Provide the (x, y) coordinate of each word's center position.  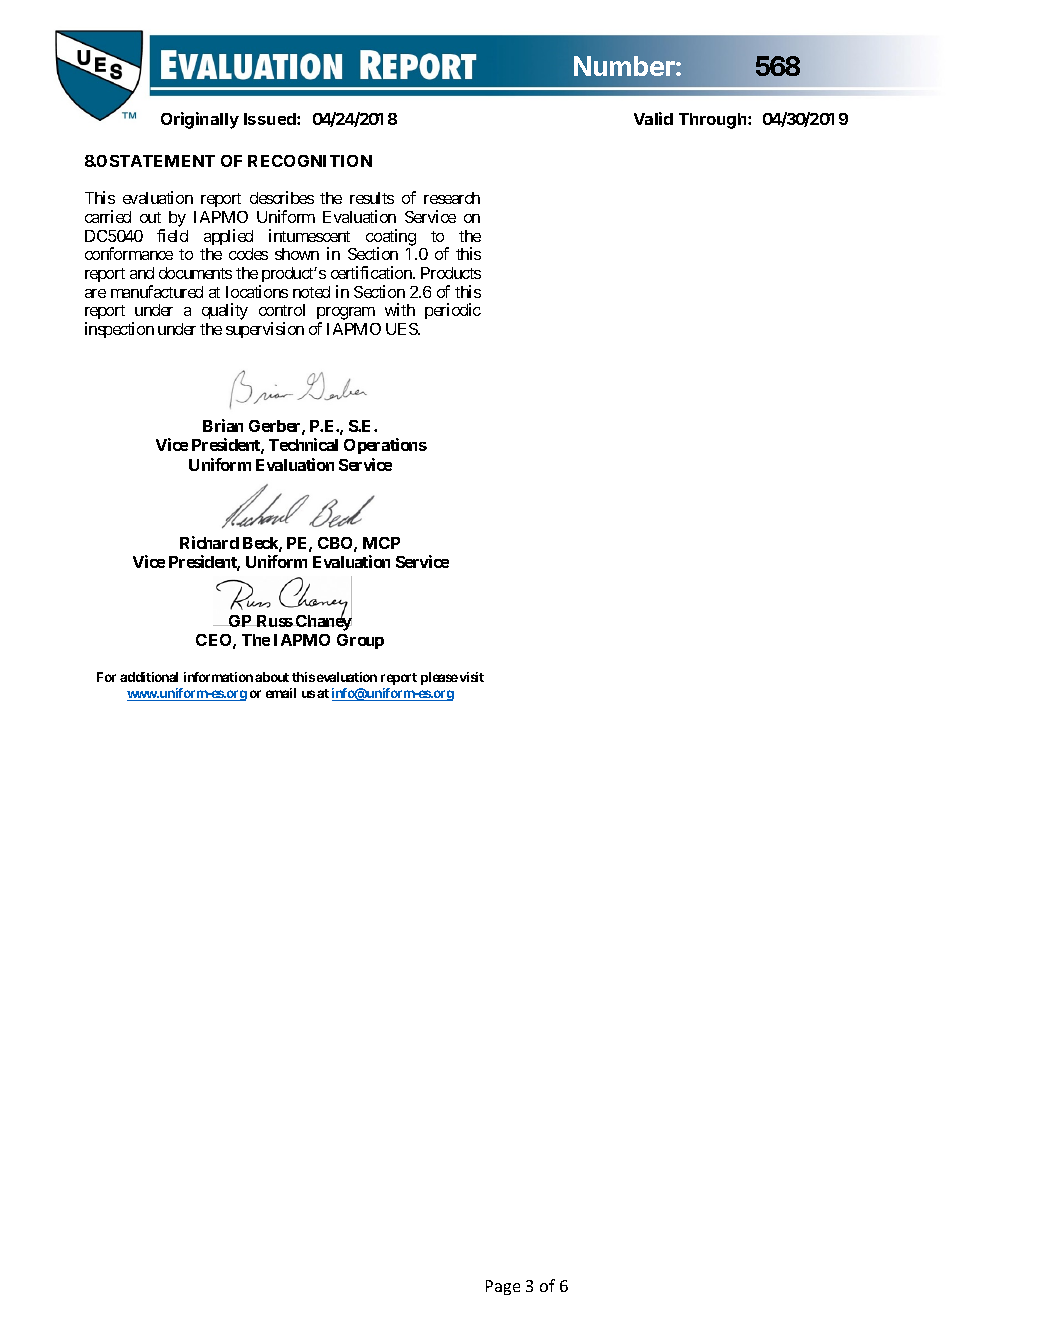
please (439, 678)
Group (360, 641)
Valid (653, 118)
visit (472, 677)
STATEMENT (162, 161)
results (372, 198)
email (281, 693)
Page (503, 1287)
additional (149, 677)
